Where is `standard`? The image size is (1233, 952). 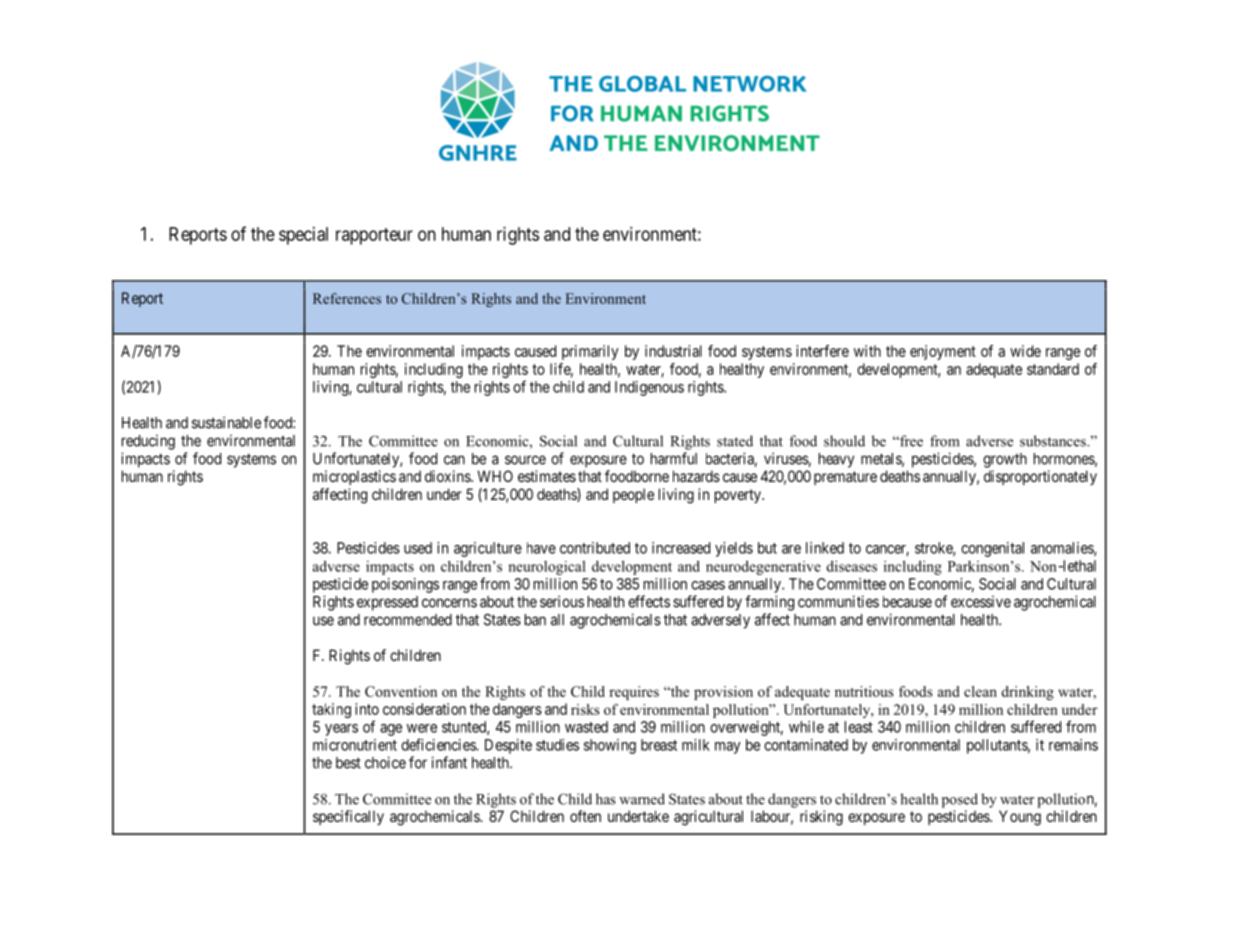
standard is located at coordinates (1053, 369).
